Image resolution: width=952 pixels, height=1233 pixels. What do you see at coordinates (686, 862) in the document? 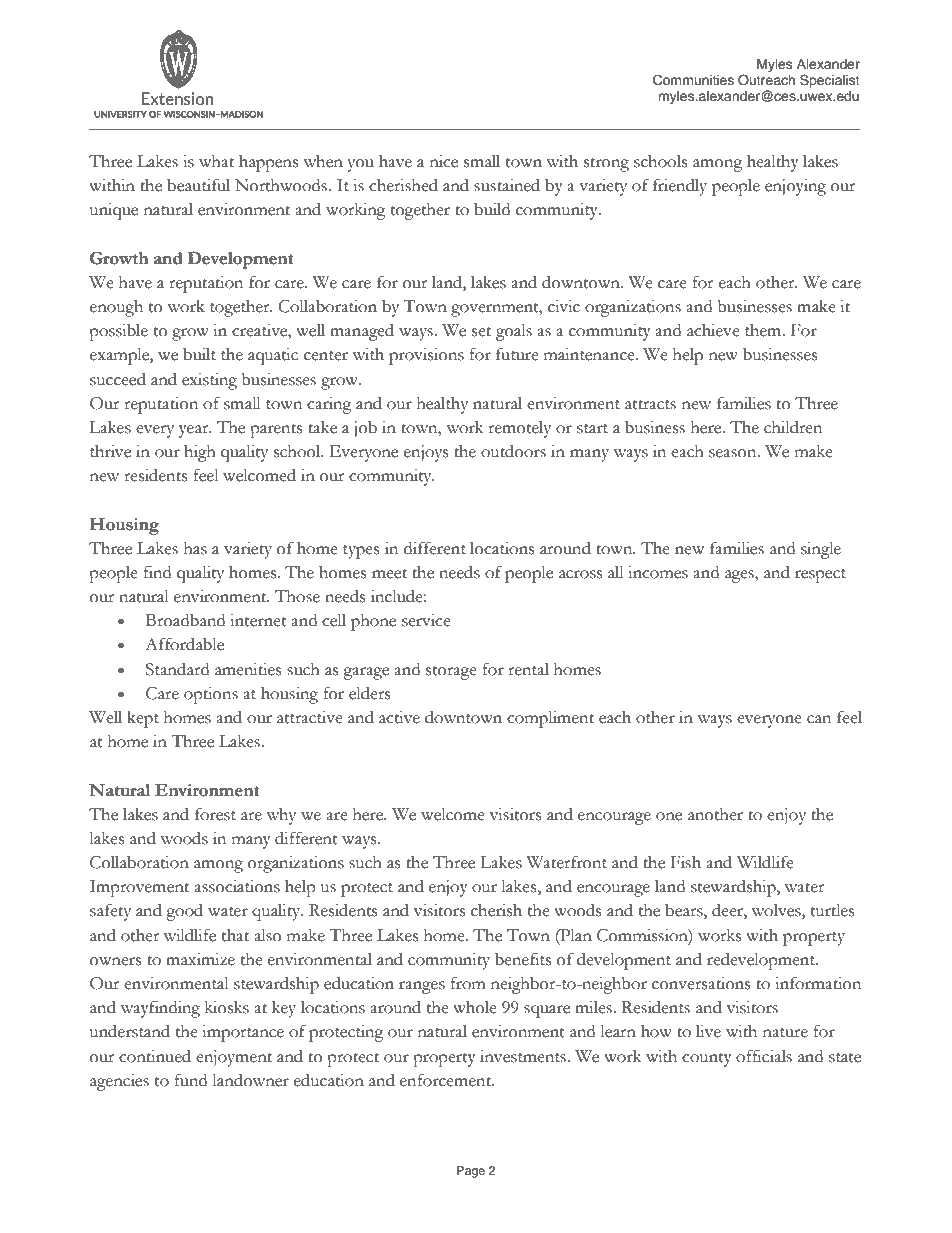
I see `Fish` at bounding box center [686, 862].
